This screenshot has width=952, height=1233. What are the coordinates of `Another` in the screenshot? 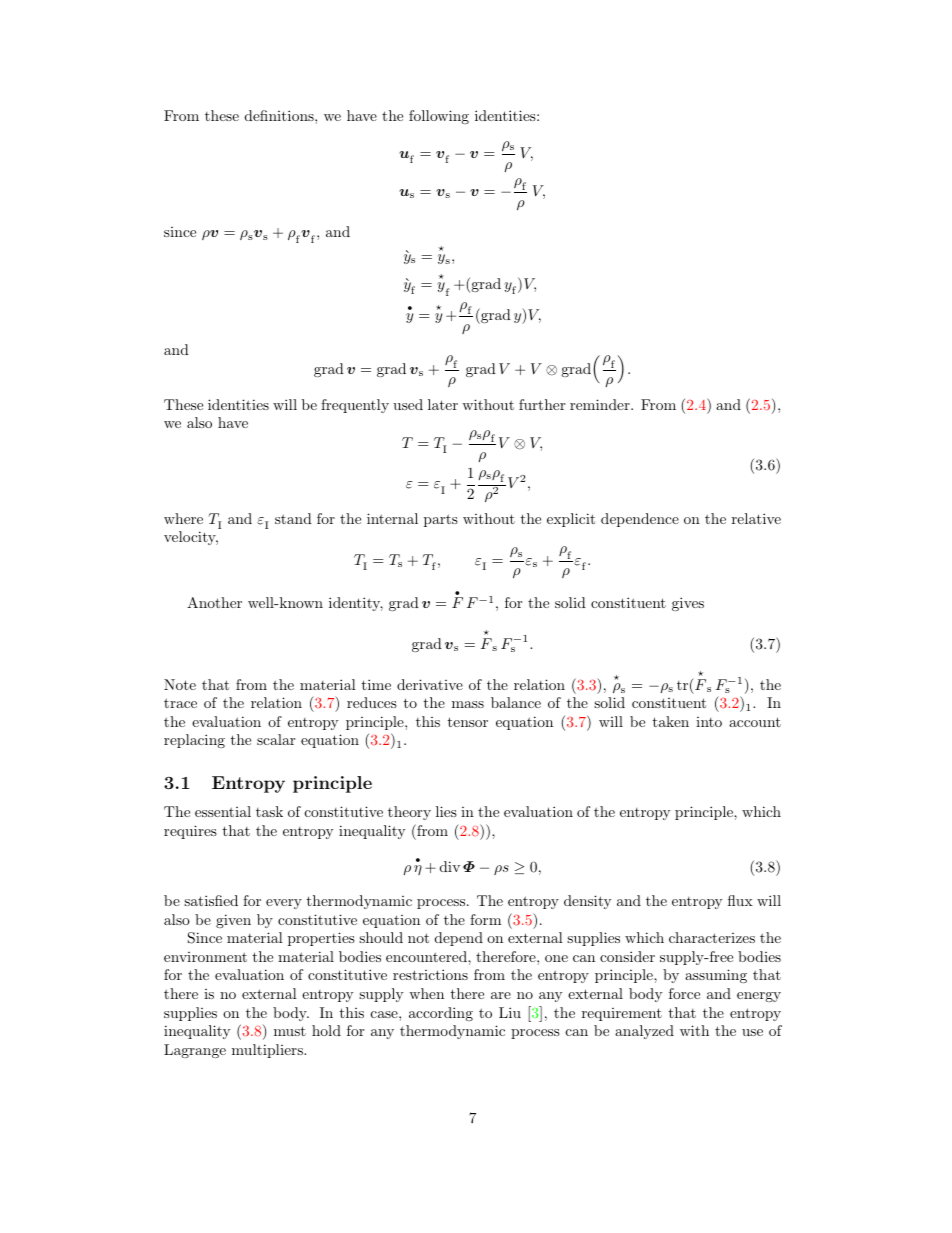 It's located at (214, 602).
